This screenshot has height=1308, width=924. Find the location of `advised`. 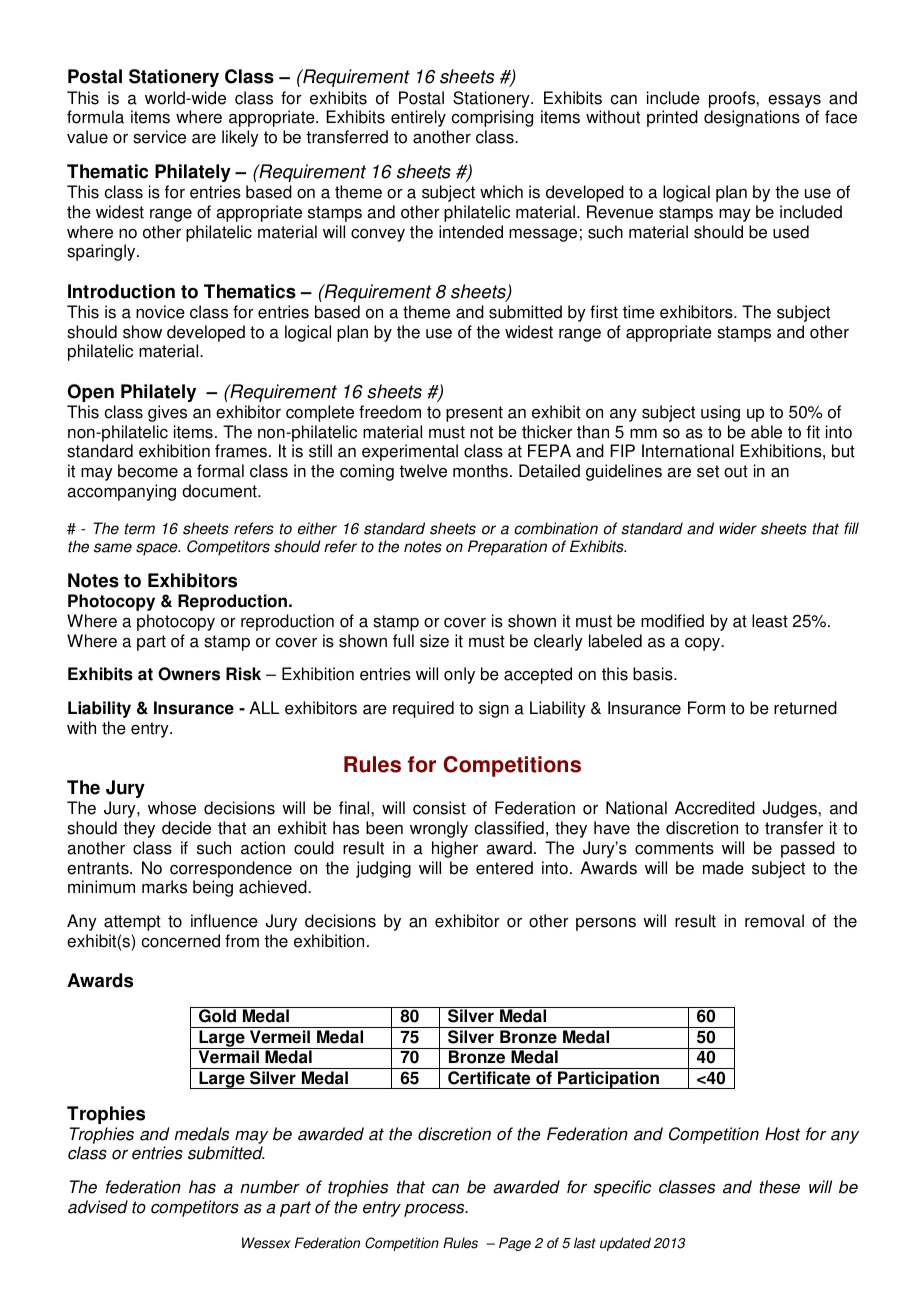

advised is located at coordinates (98, 1207).
